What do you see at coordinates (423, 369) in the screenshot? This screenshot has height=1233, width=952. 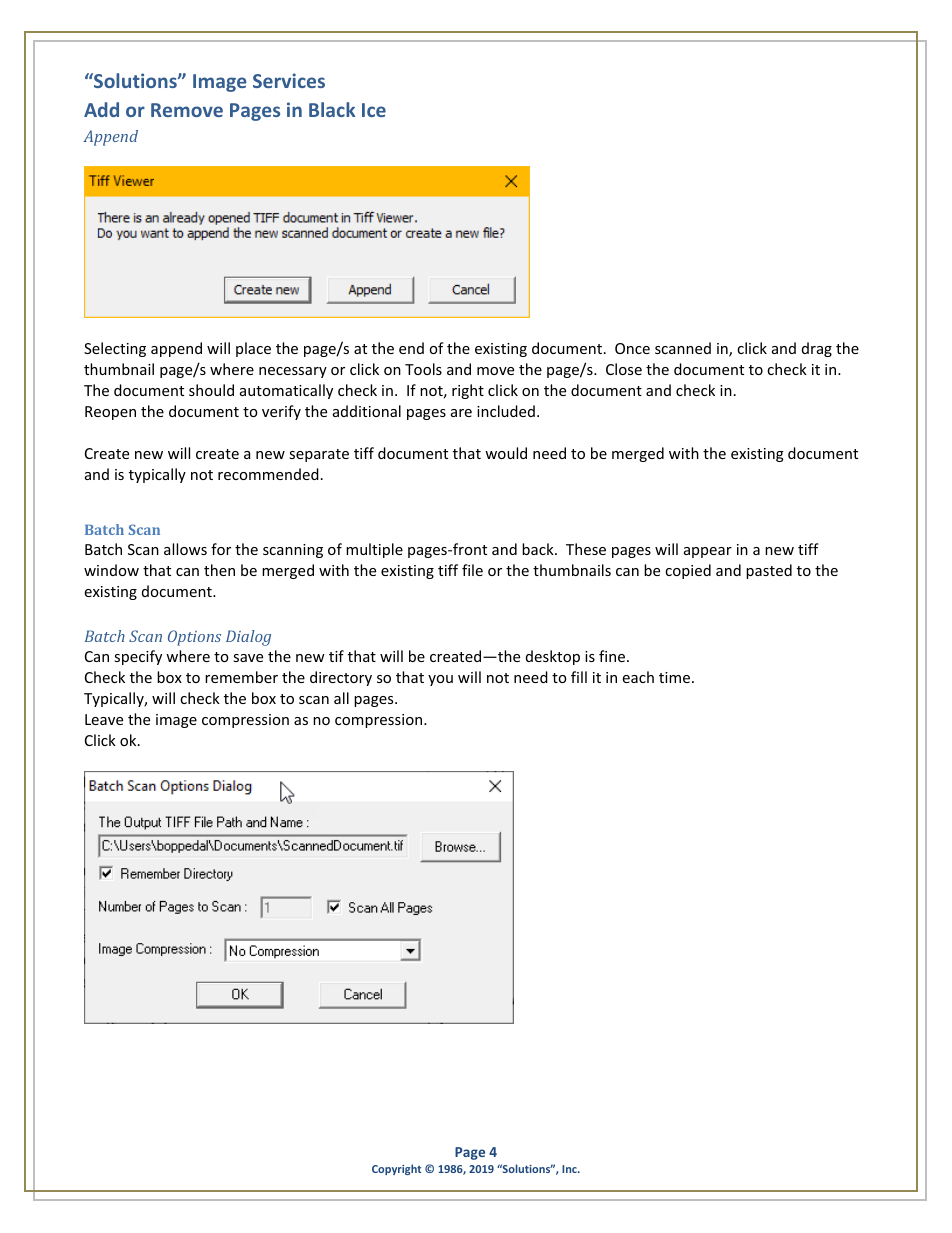 I see `Tools` at bounding box center [423, 369].
